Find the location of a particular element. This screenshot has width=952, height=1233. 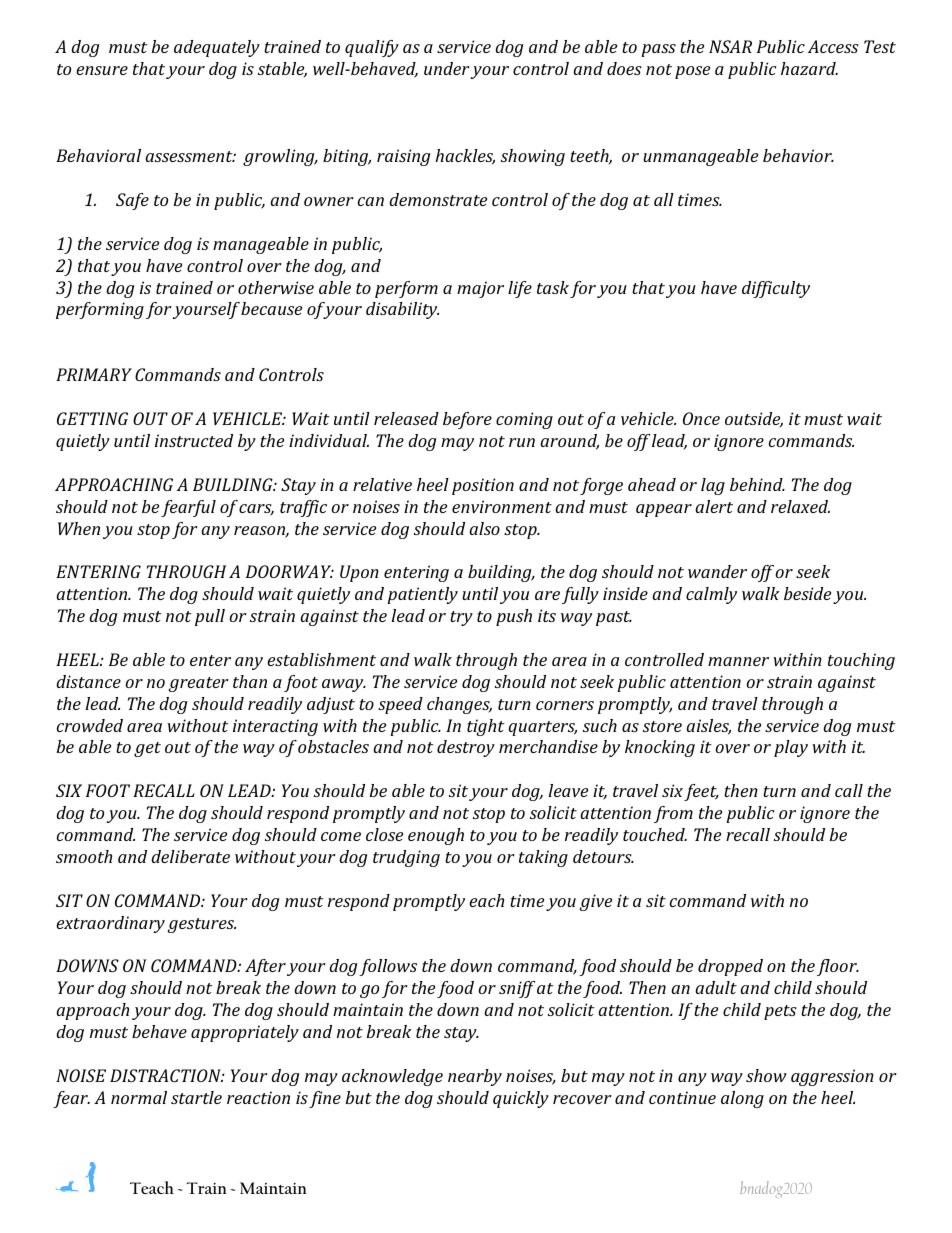

beside is located at coordinates (807, 593).
